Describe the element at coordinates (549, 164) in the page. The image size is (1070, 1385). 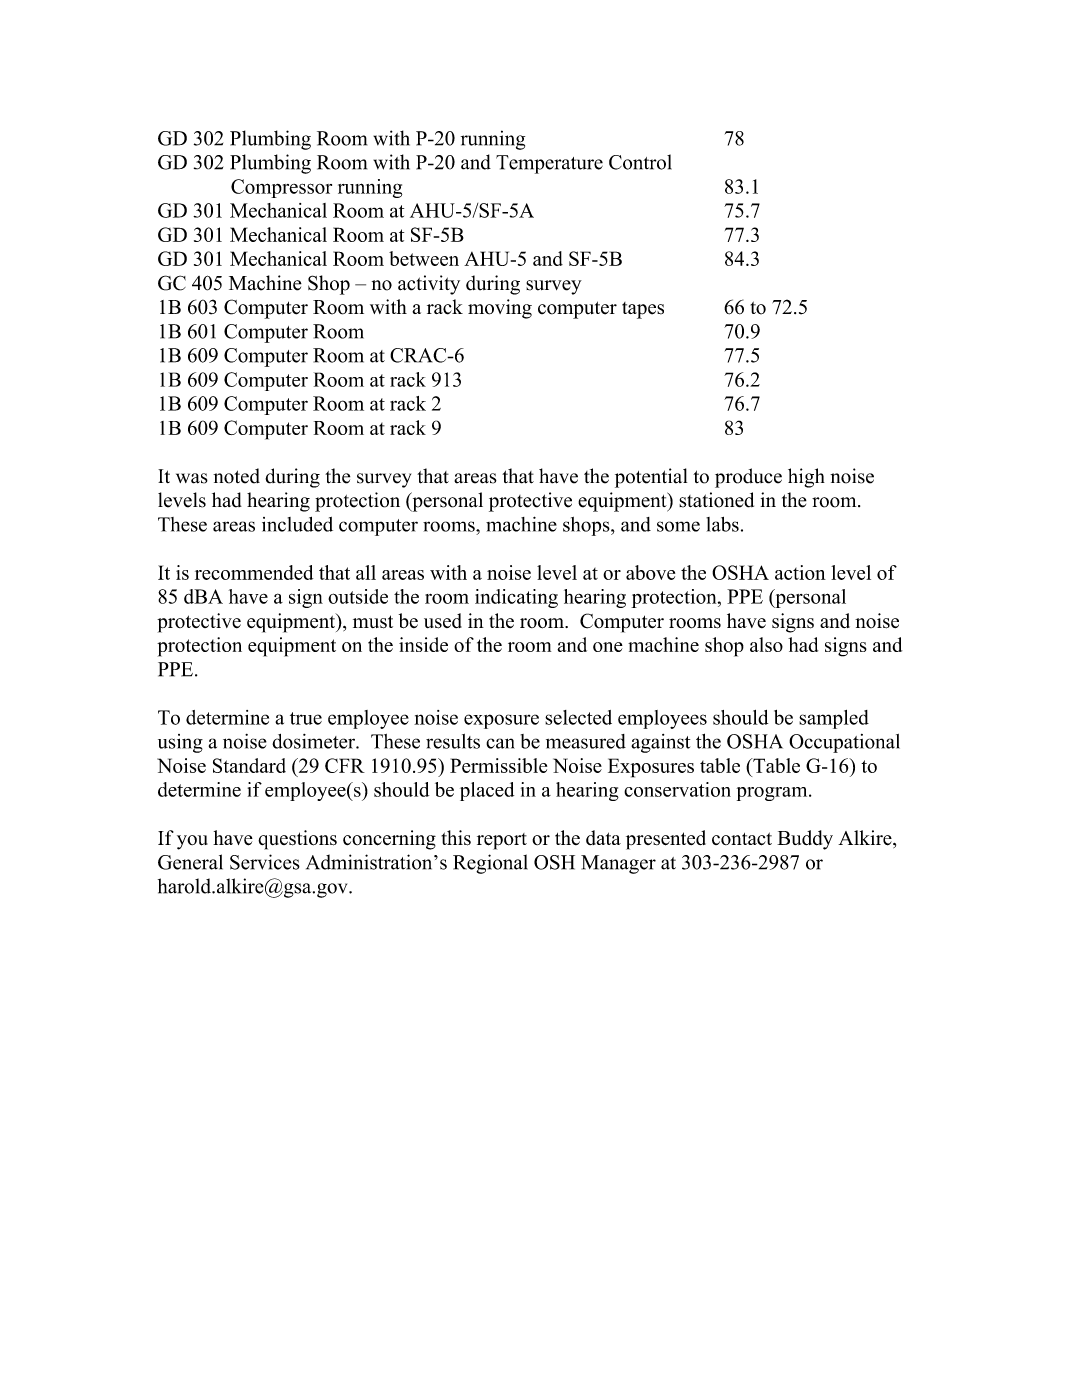
I see `Temperature` at that location.
